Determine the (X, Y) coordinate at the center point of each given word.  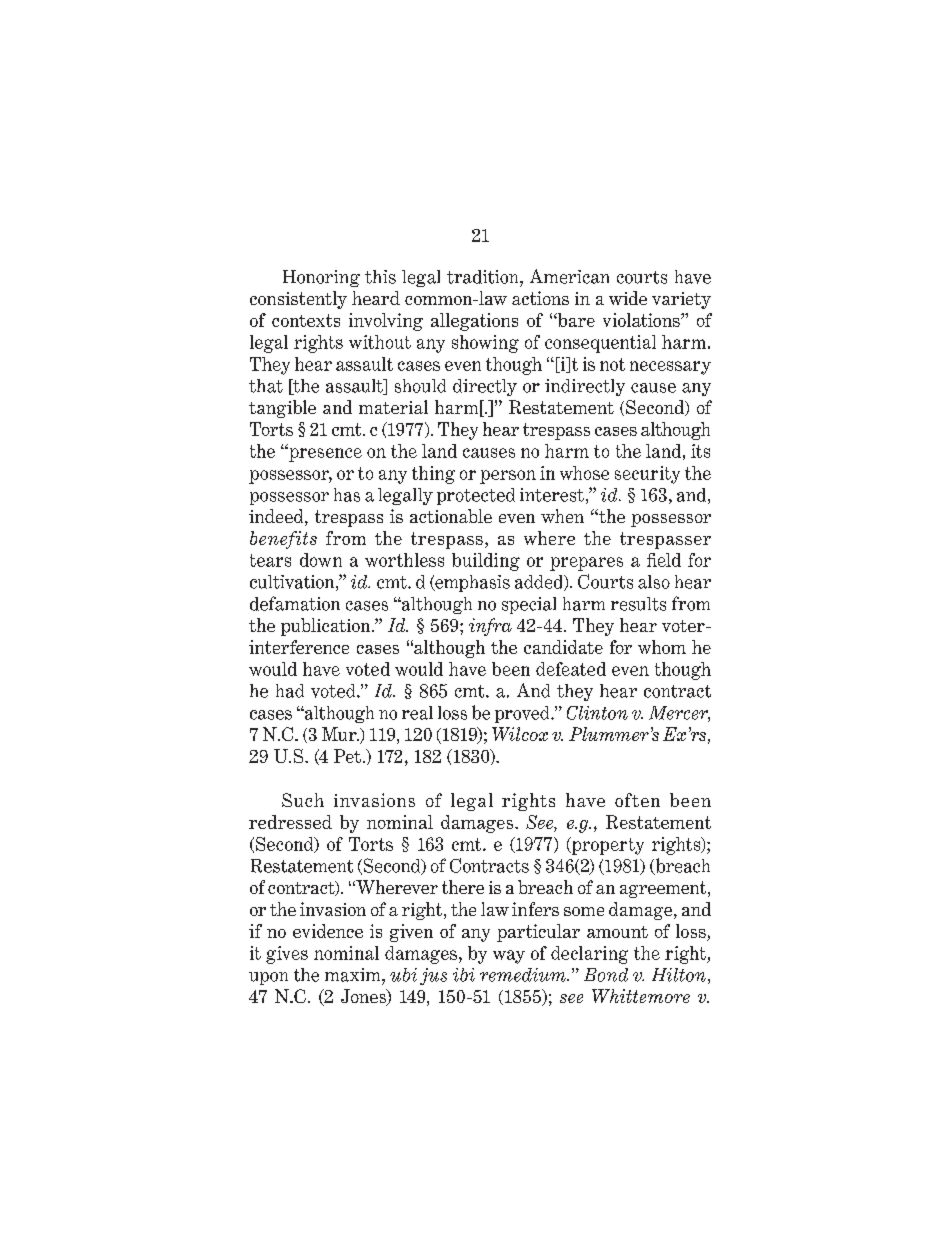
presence (324, 454)
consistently (298, 300)
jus (433, 976)
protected (476, 496)
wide (628, 298)
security (647, 475)
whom (662, 647)
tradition (484, 277)
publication (327, 627)
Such (303, 800)
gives (287, 955)
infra (490, 627)
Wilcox (520, 734)
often (637, 800)
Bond (606, 975)
